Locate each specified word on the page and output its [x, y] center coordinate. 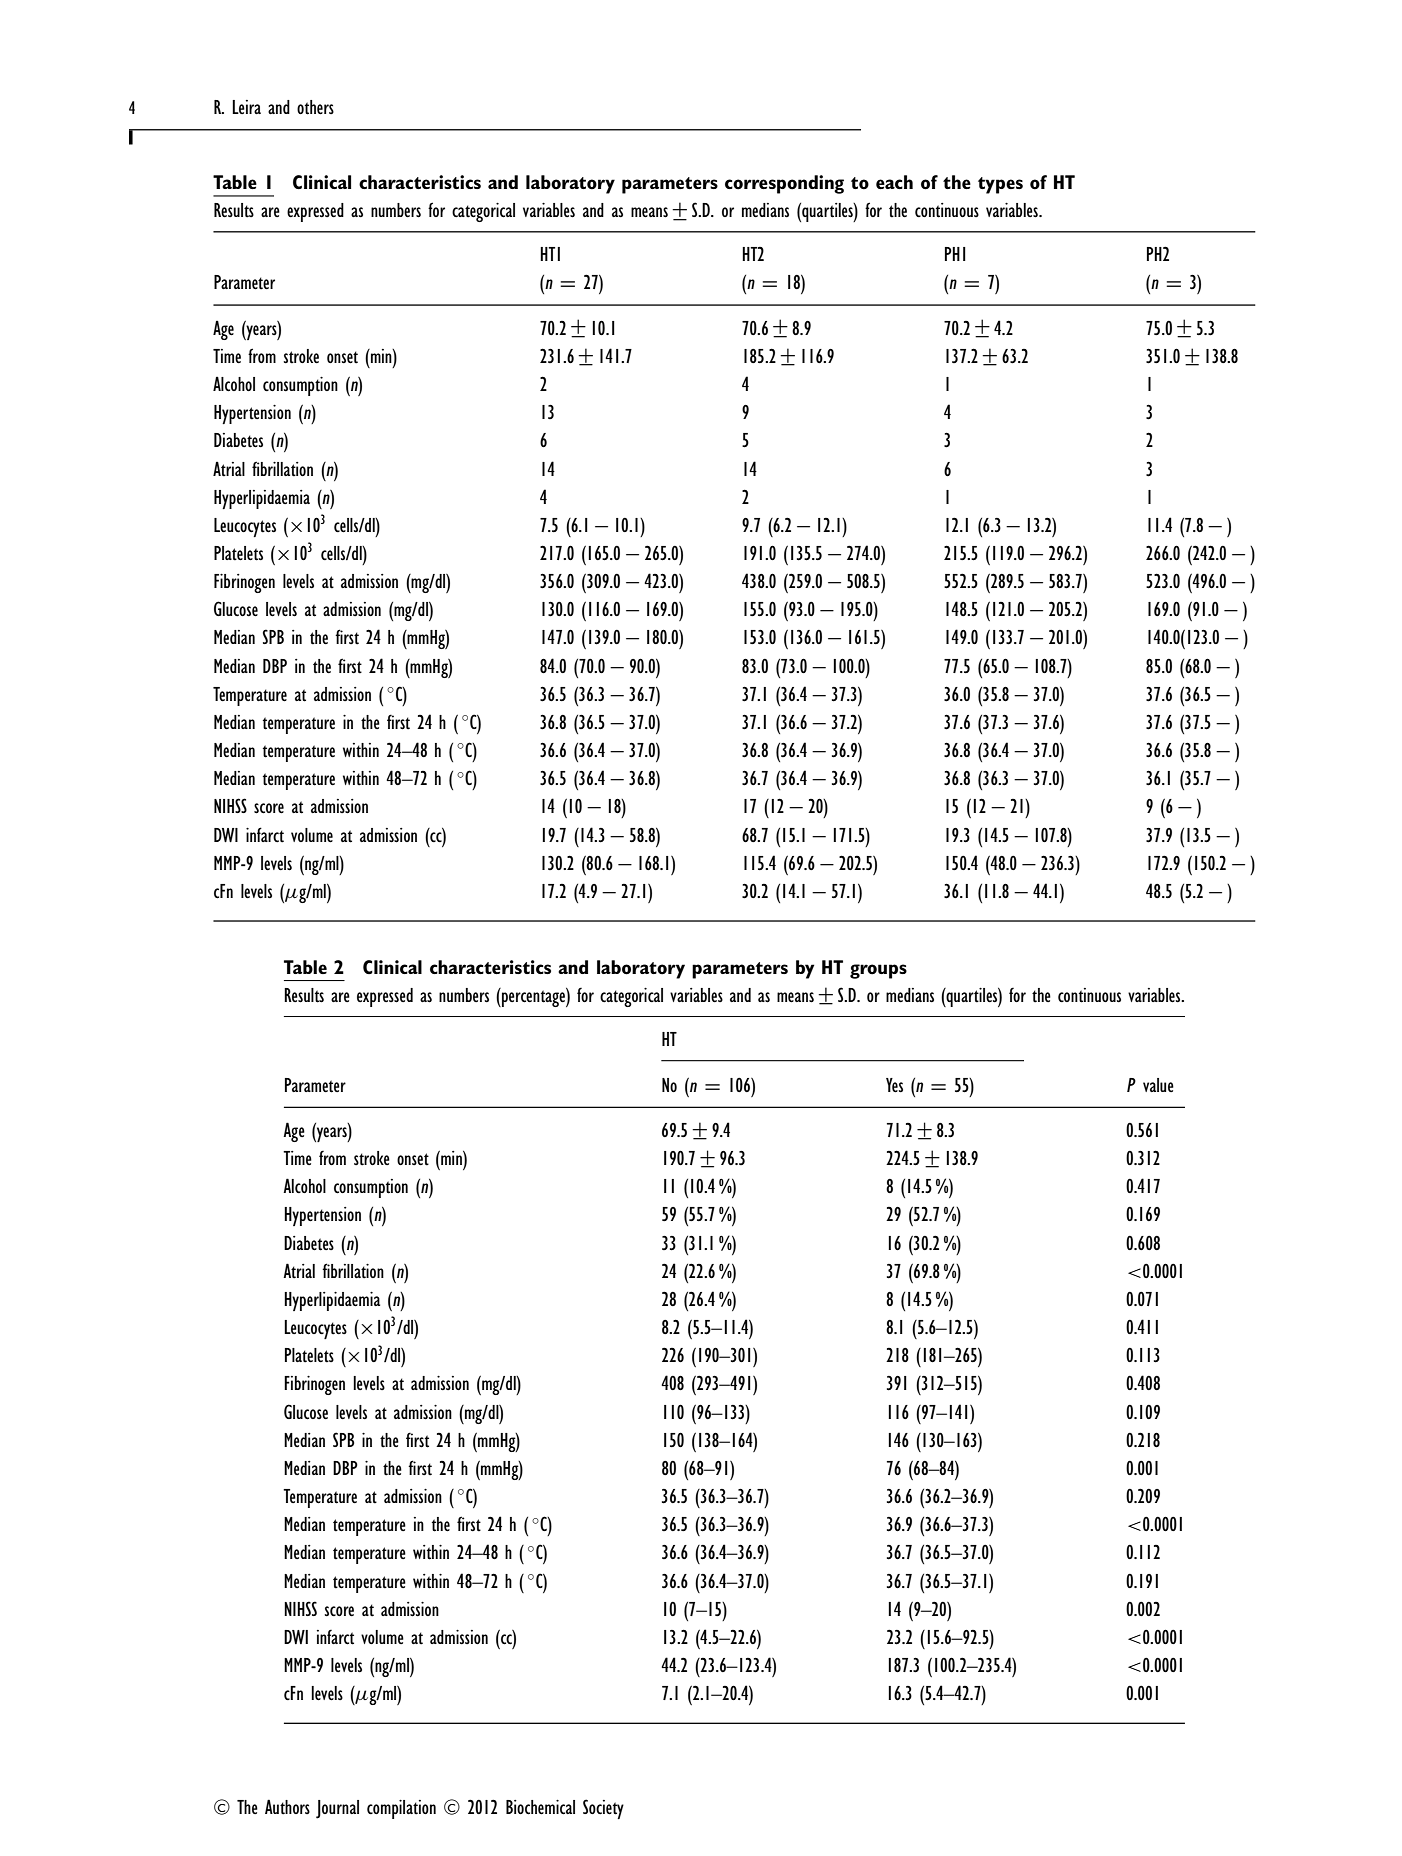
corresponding [784, 184]
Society [603, 1809]
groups [878, 971]
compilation [401, 1809]
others [315, 107]
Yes [894, 1085]
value [1158, 1085]
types [1000, 185]
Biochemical [540, 1807]
